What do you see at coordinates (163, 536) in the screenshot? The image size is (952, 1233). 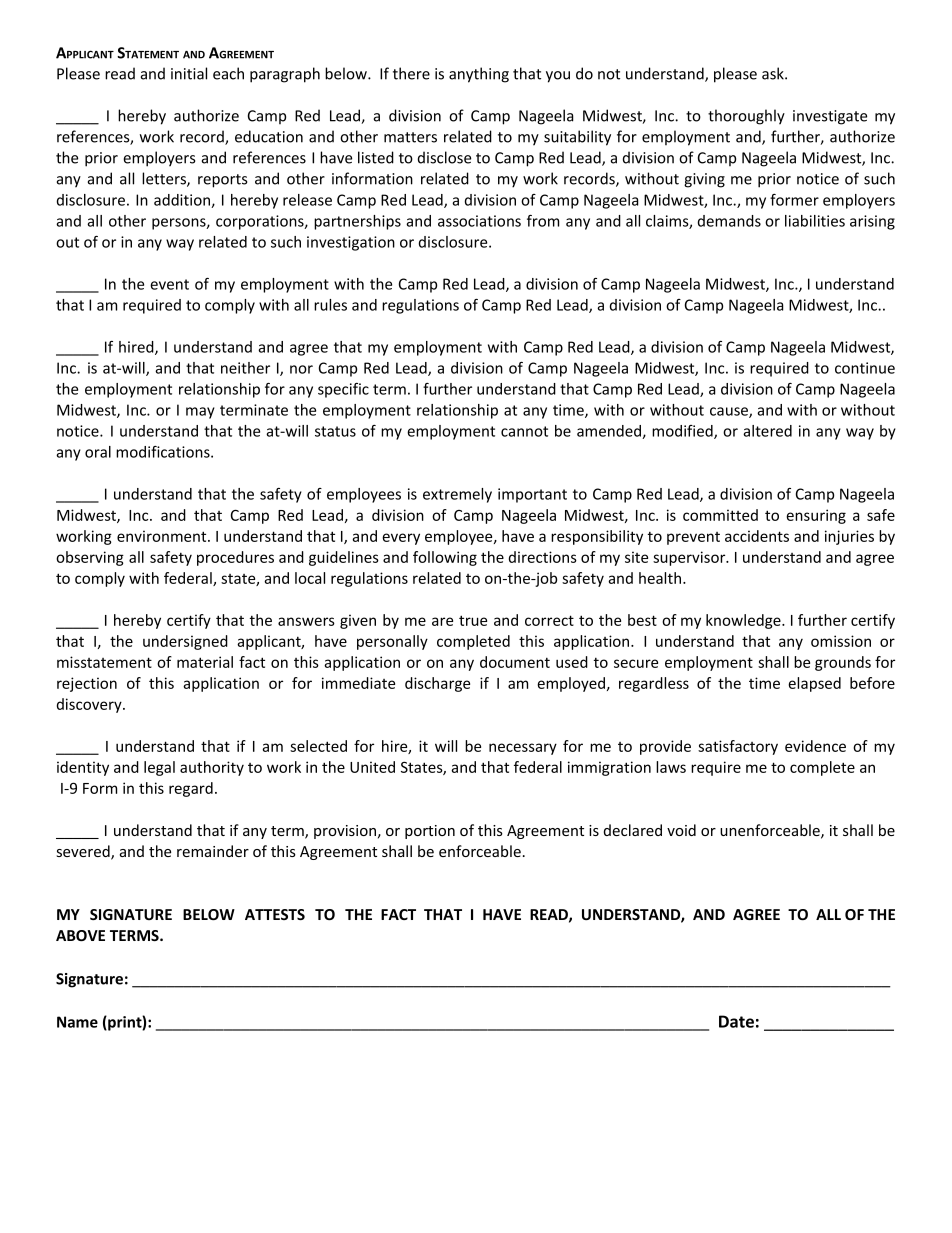 I see `environment` at bounding box center [163, 536].
